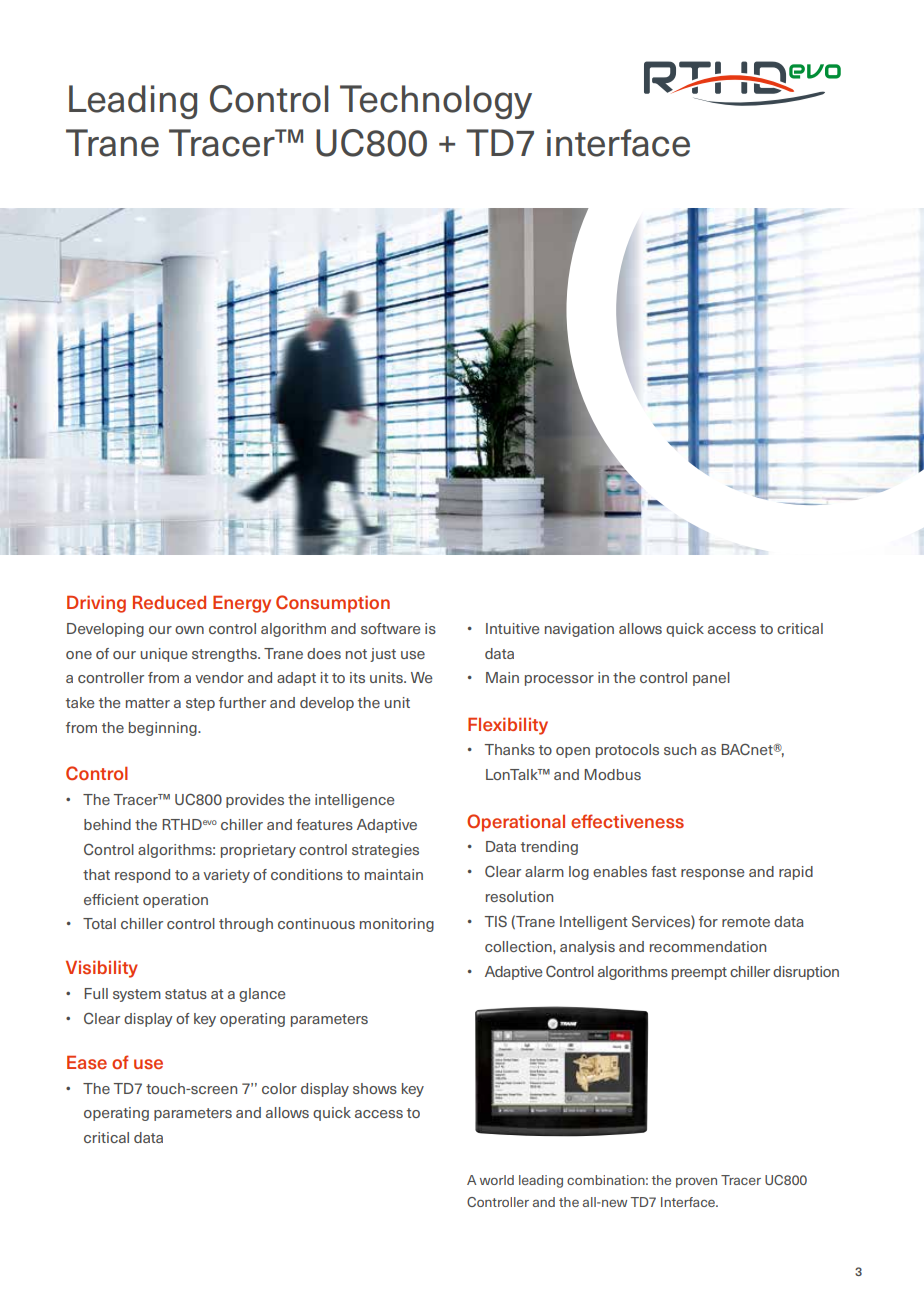  Describe the element at coordinates (169, 602) in the page. I see `Reduced` at that location.
